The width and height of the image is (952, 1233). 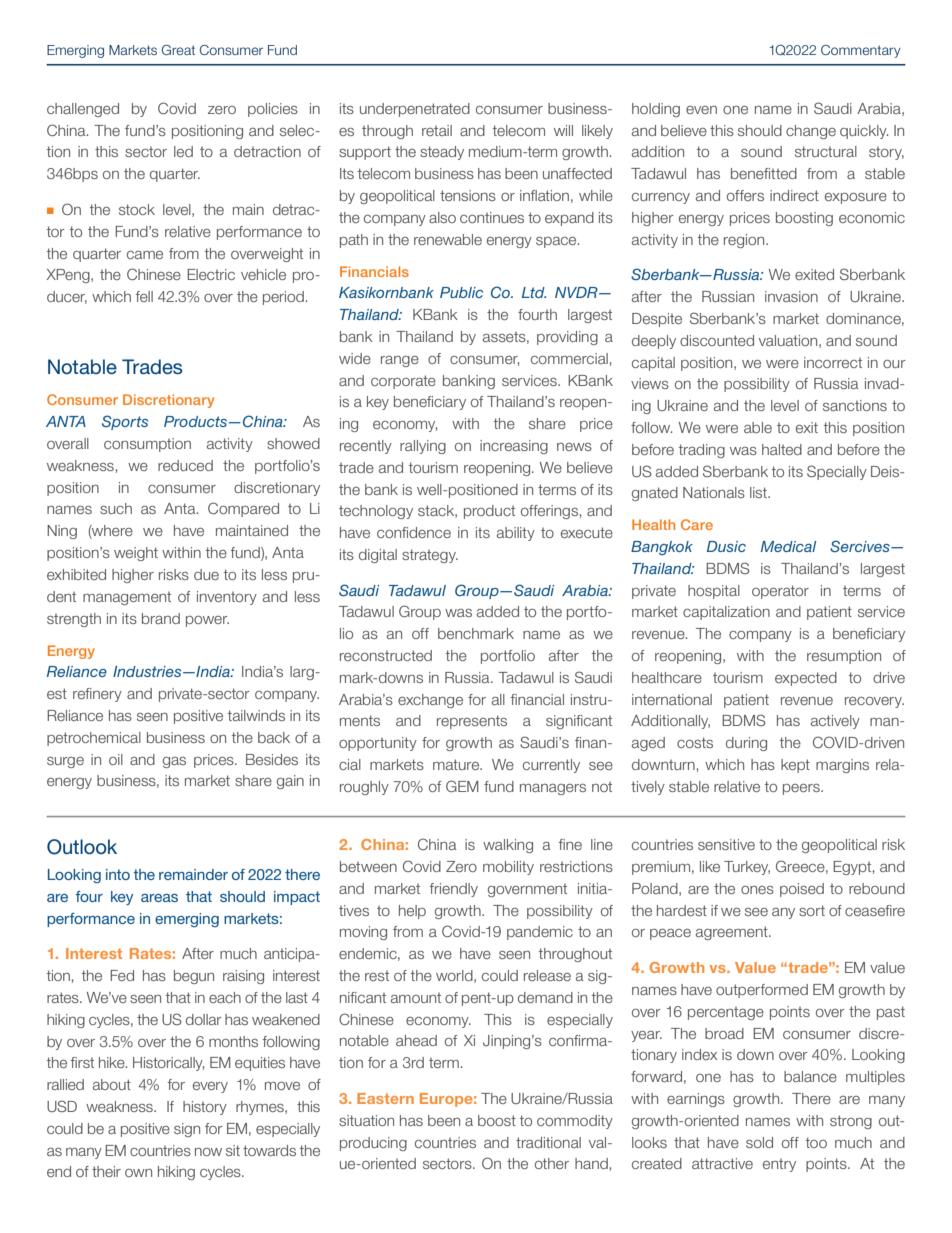 I want to click on operator, so click(x=780, y=592).
